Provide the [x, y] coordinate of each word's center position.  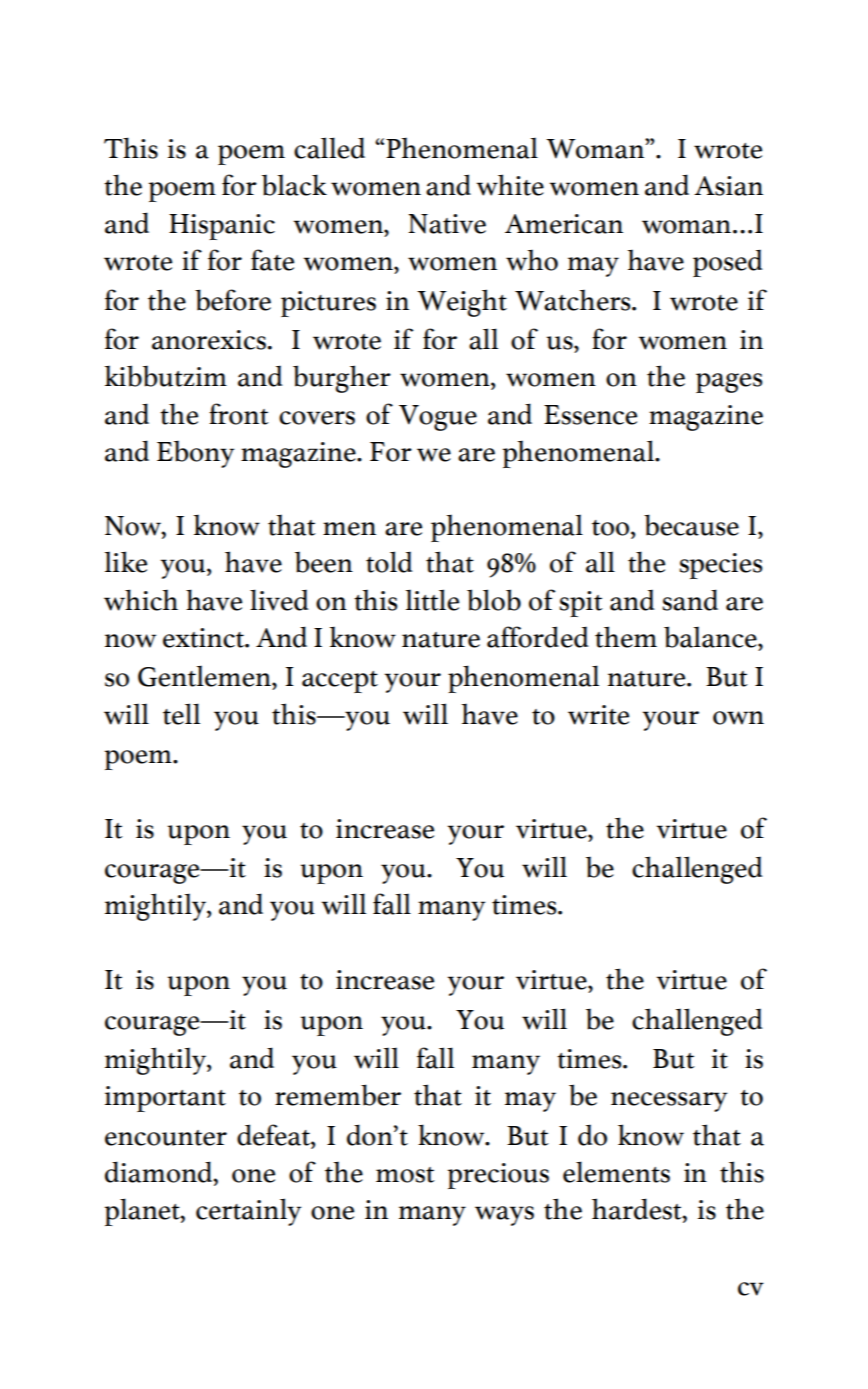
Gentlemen [205, 676]
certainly [249, 1212]
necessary [669, 1102]
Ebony [196, 454]
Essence [590, 415]
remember [338, 1095]
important [165, 1099]
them [626, 637]
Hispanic [222, 227]
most [405, 1175]
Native [447, 224]
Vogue [438, 418]
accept [340, 682]
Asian [728, 186]
